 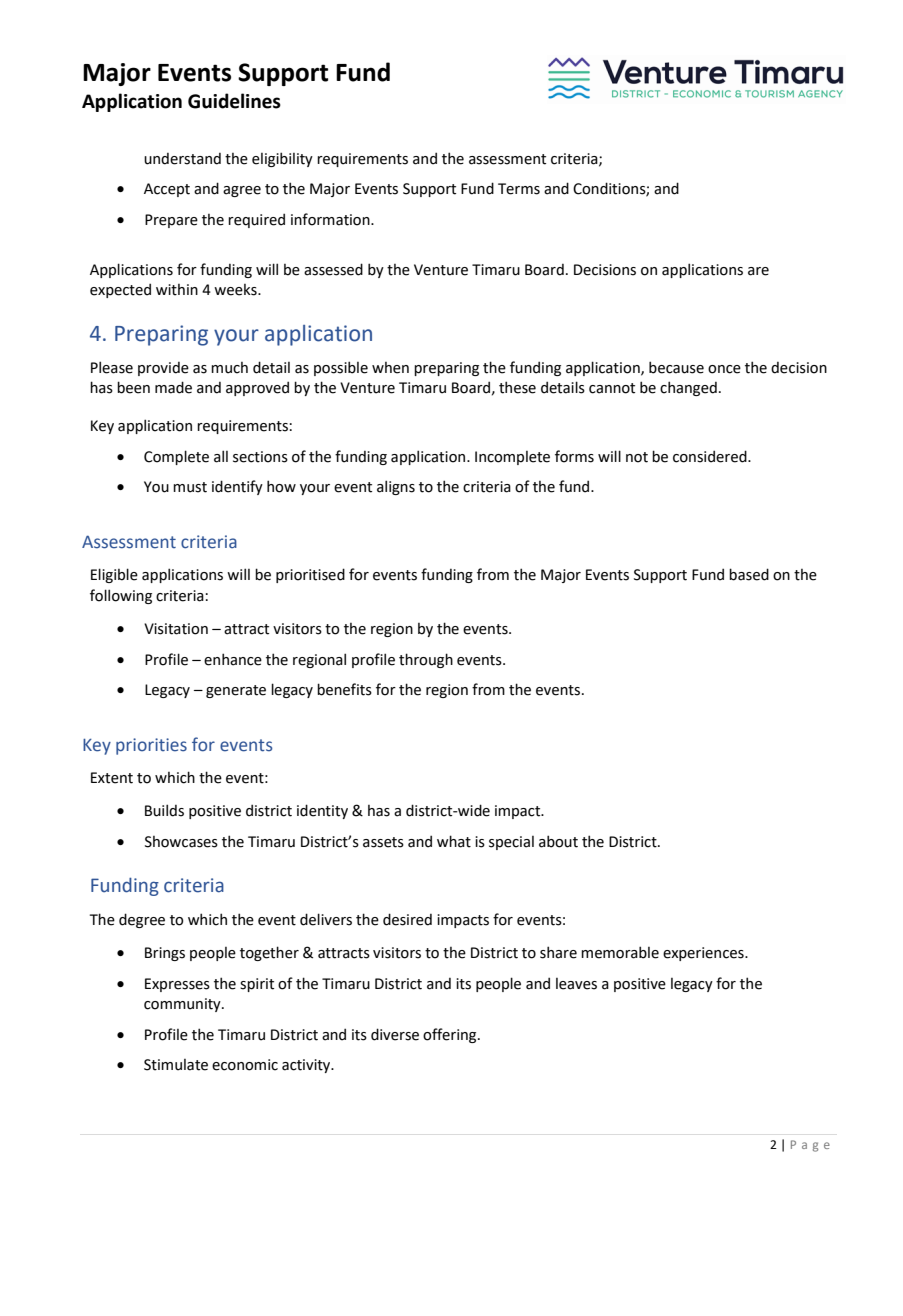 I want to click on based, so click(x=749, y=574).
